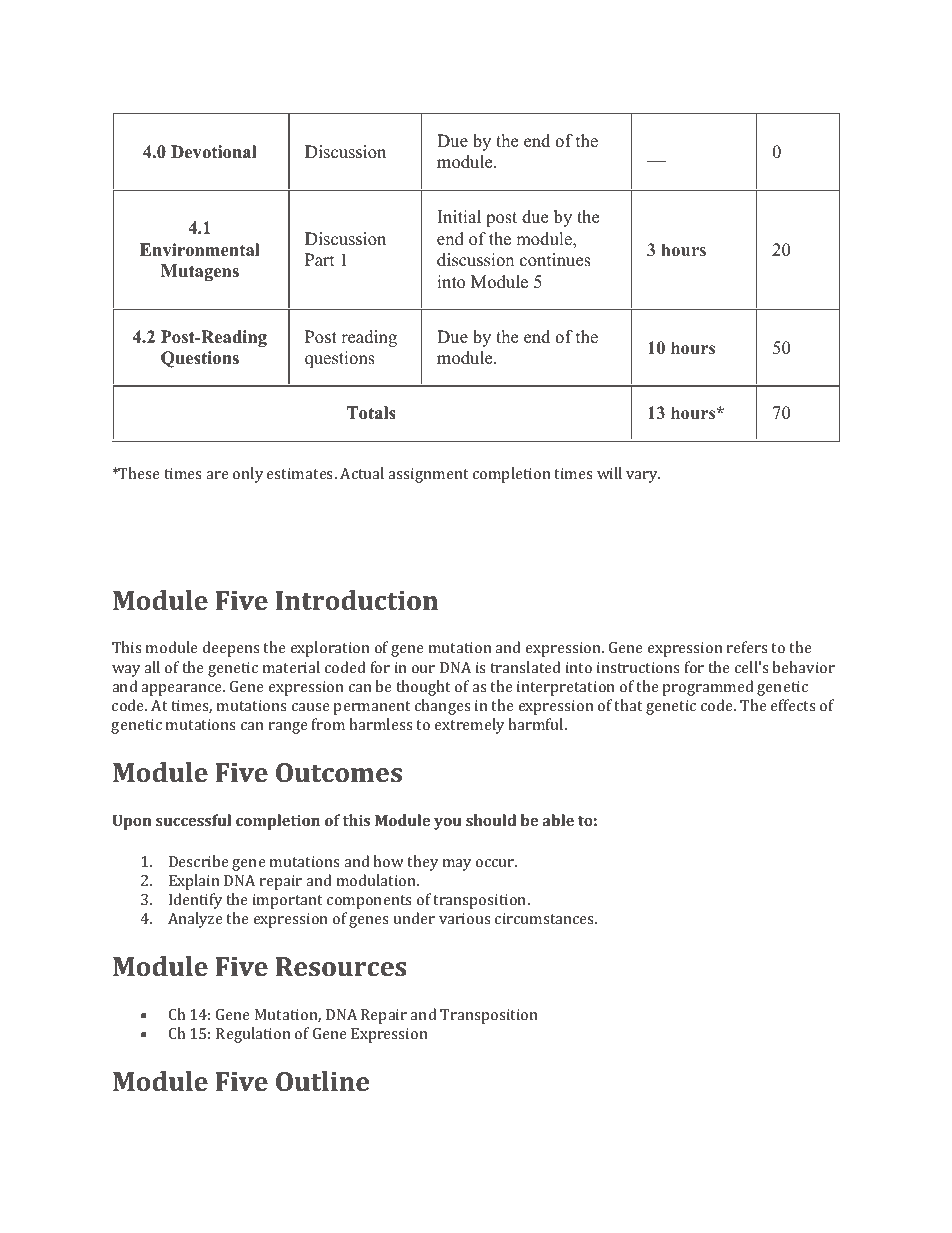  What do you see at coordinates (546, 918) in the screenshot?
I see `circumstances` at bounding box center [546, 918].
